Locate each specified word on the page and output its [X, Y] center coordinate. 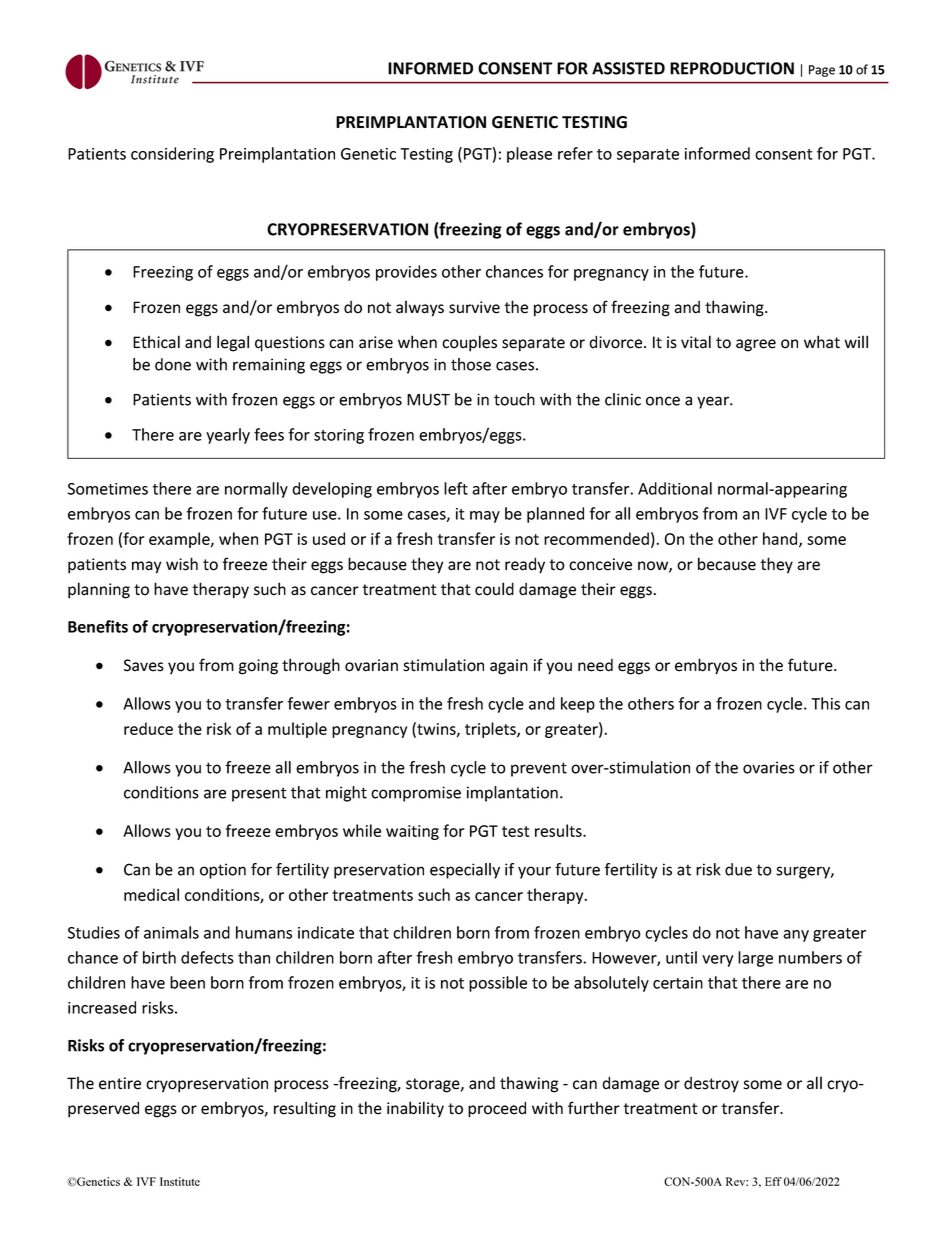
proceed [497, 1109]
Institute [180, 1181]
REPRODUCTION [732, 68]
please [529, 155]
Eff [773, 1181]
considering [172, 155]
